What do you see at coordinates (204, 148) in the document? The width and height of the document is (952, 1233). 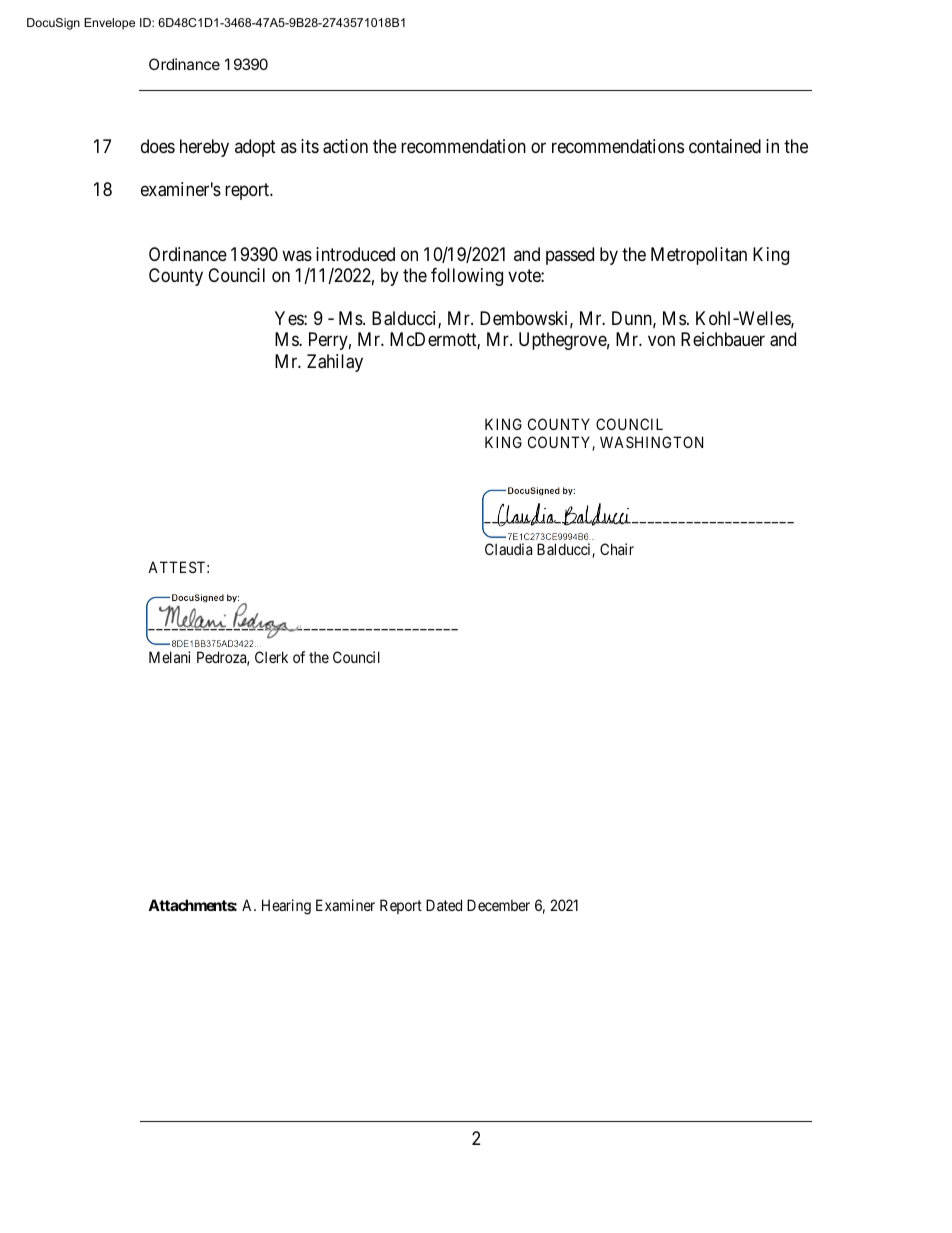 I see `hereby` at bounding box center [204, 148].
